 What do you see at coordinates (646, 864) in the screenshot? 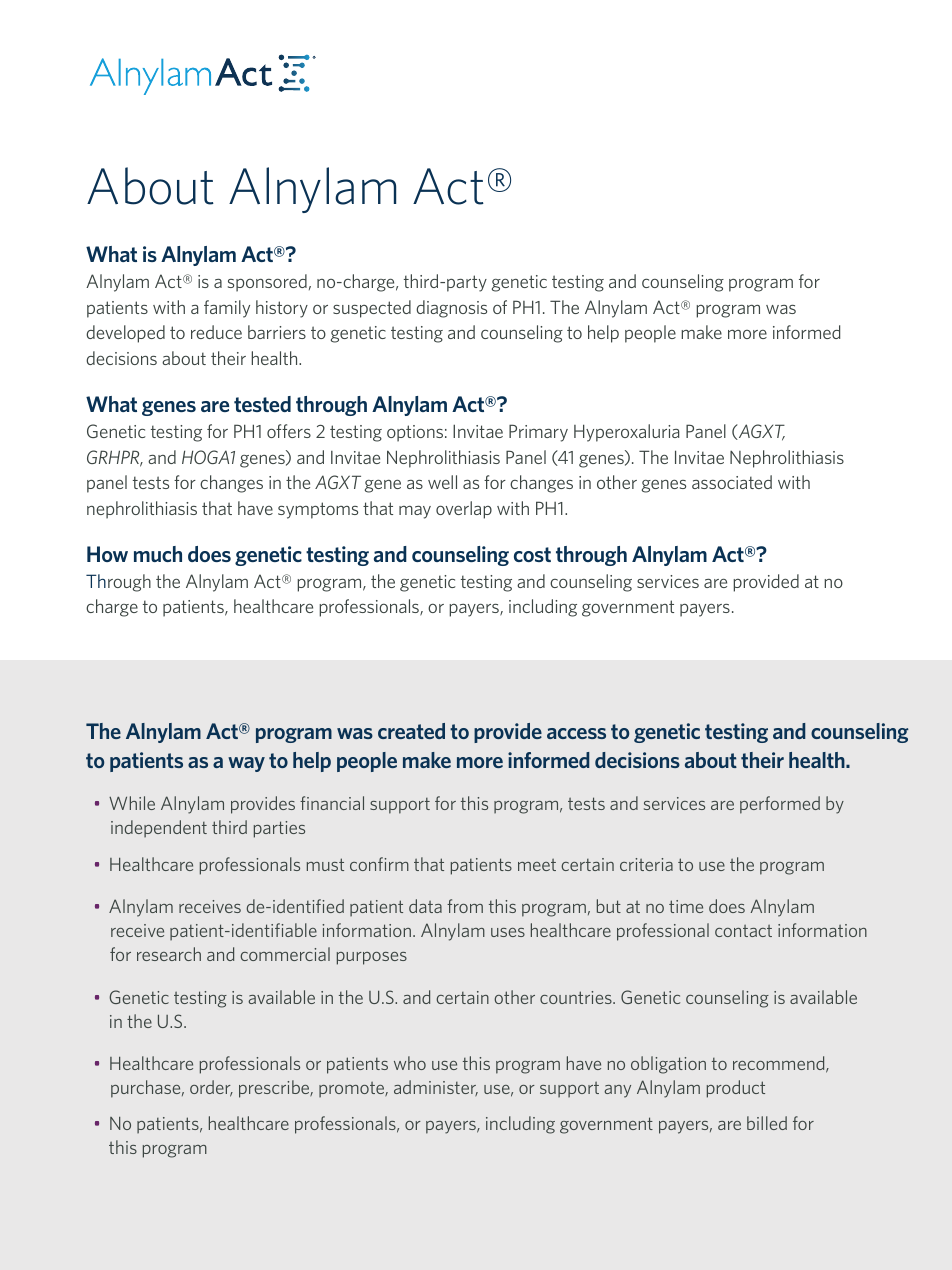
I see `criteria` at bounding box center [646, 864].
